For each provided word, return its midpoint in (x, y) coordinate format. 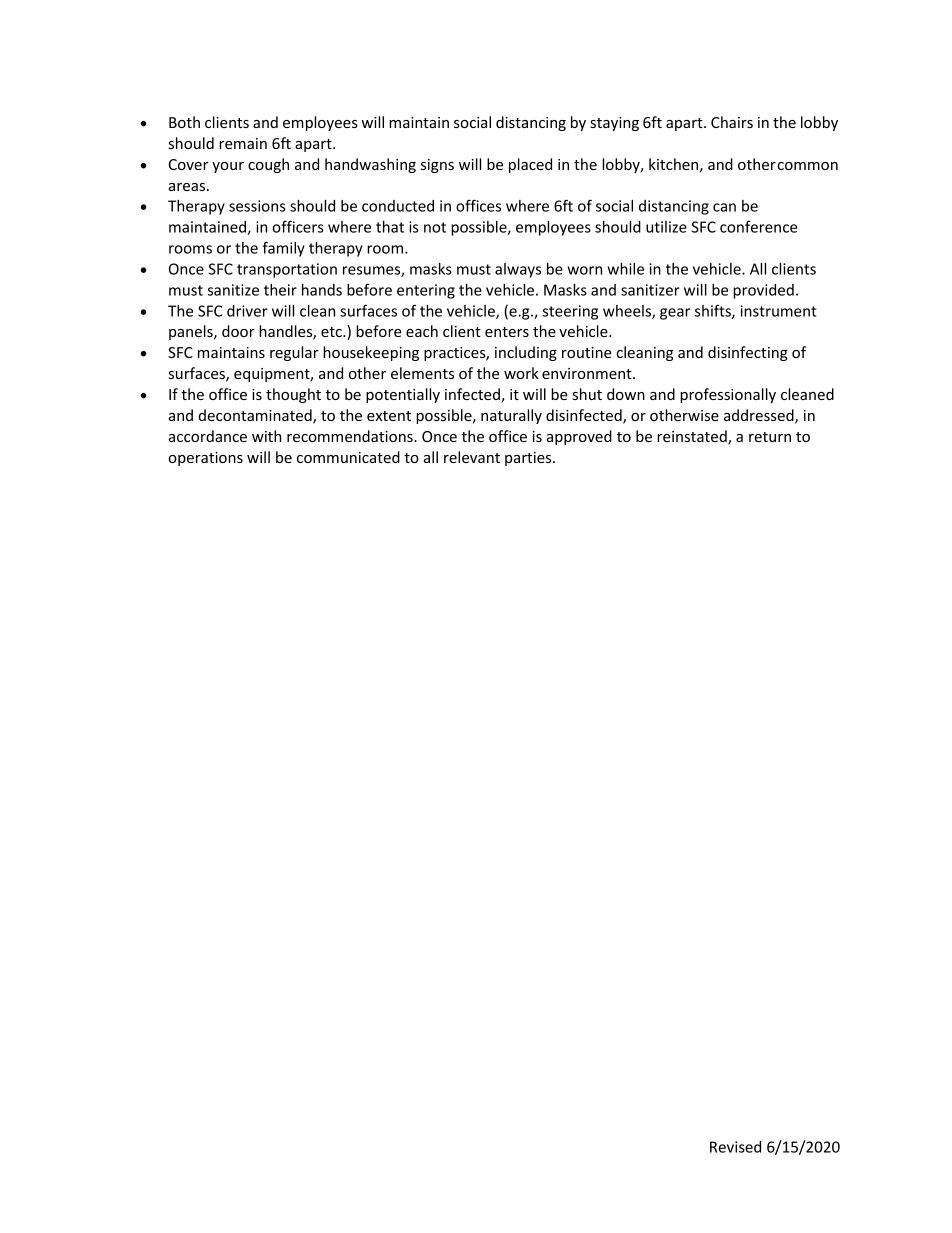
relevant (472, 457)
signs (437, 166)
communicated (348, 457)
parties (529, 459)
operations (205, 459)
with (266, 436)
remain (243, 143)
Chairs (732, 122)
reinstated (693, 437)
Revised (735, 1147)
